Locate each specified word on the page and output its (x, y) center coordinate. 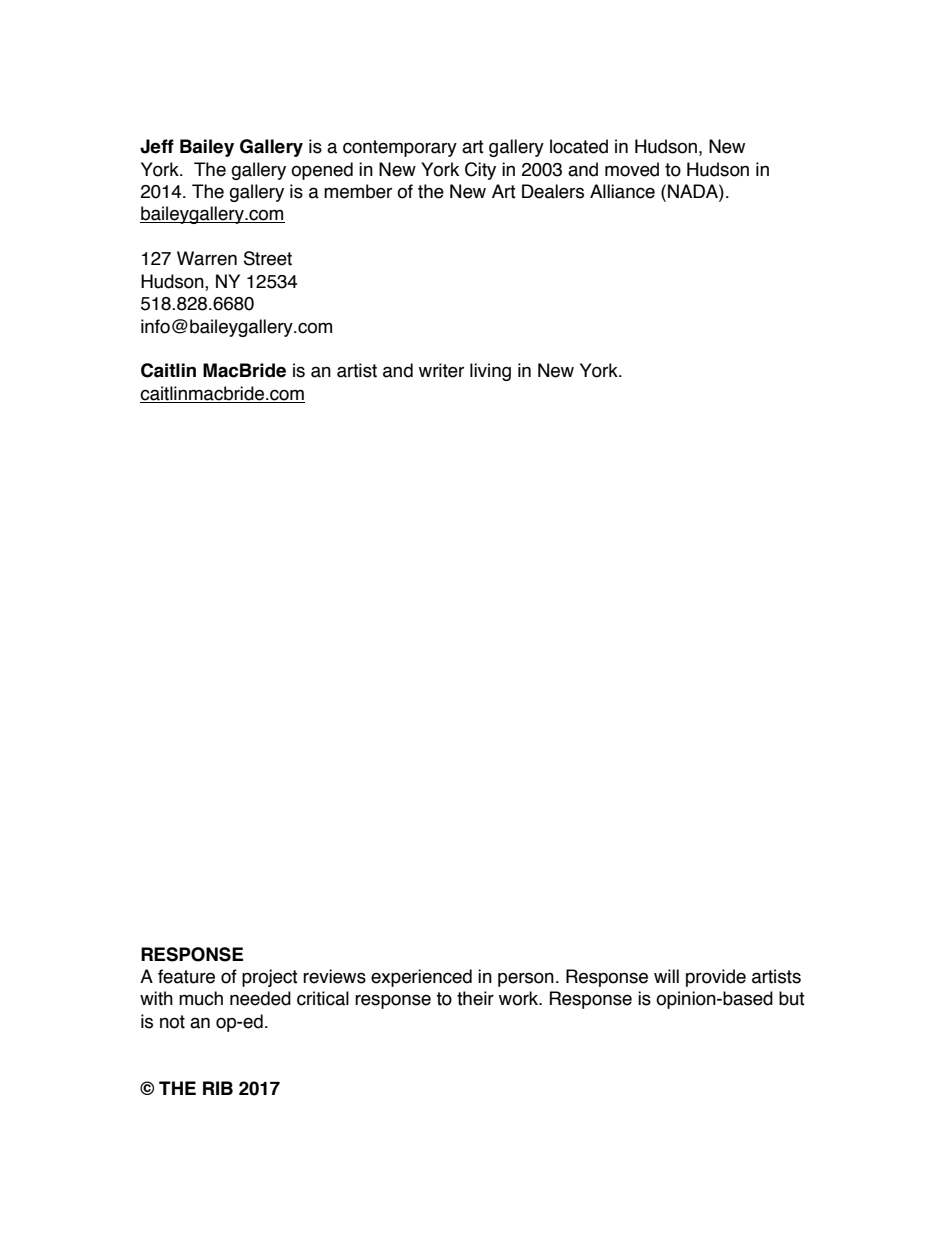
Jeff (157, 146)
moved (632, 169)
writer (441, 370)
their (475, 998)
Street (268, 258)
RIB (218, 1088)
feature (186, 976)
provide (716, 978)
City (480, 171)
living (490, 372)
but (792, 998)
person (526, 979)
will (666, 976)
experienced (421, 978)
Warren (207, 258)
